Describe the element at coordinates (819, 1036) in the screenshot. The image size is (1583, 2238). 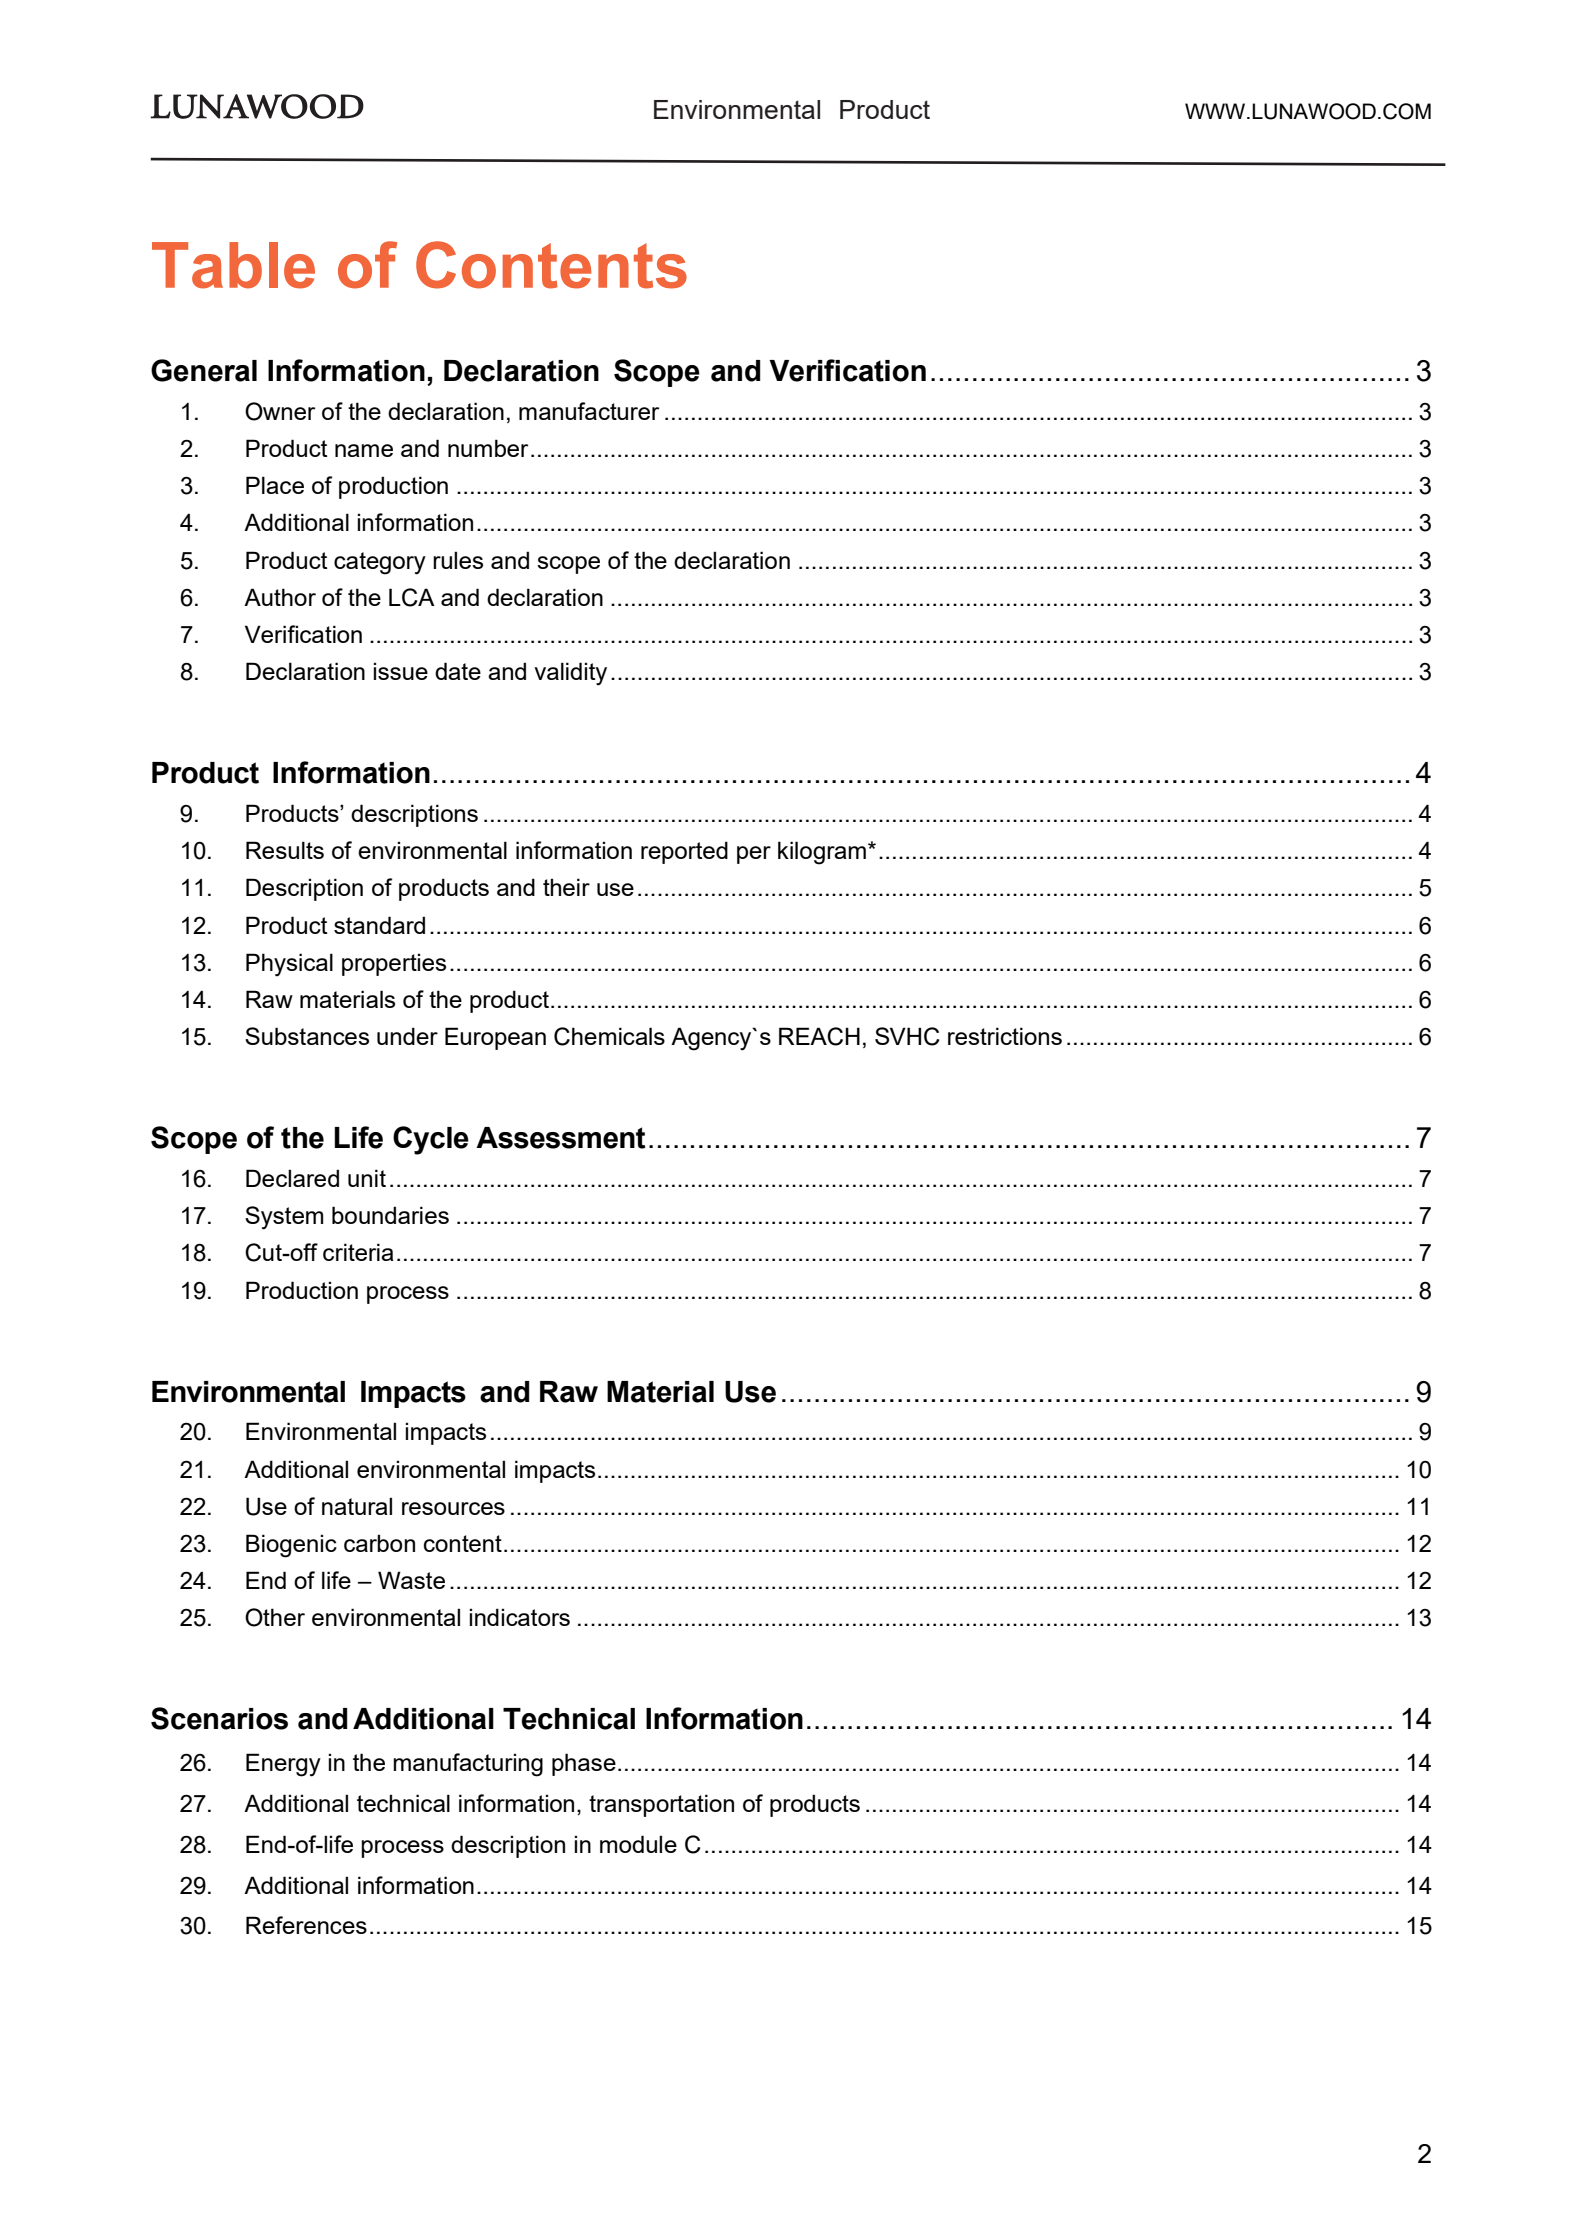
I see `REACH` at that location.
